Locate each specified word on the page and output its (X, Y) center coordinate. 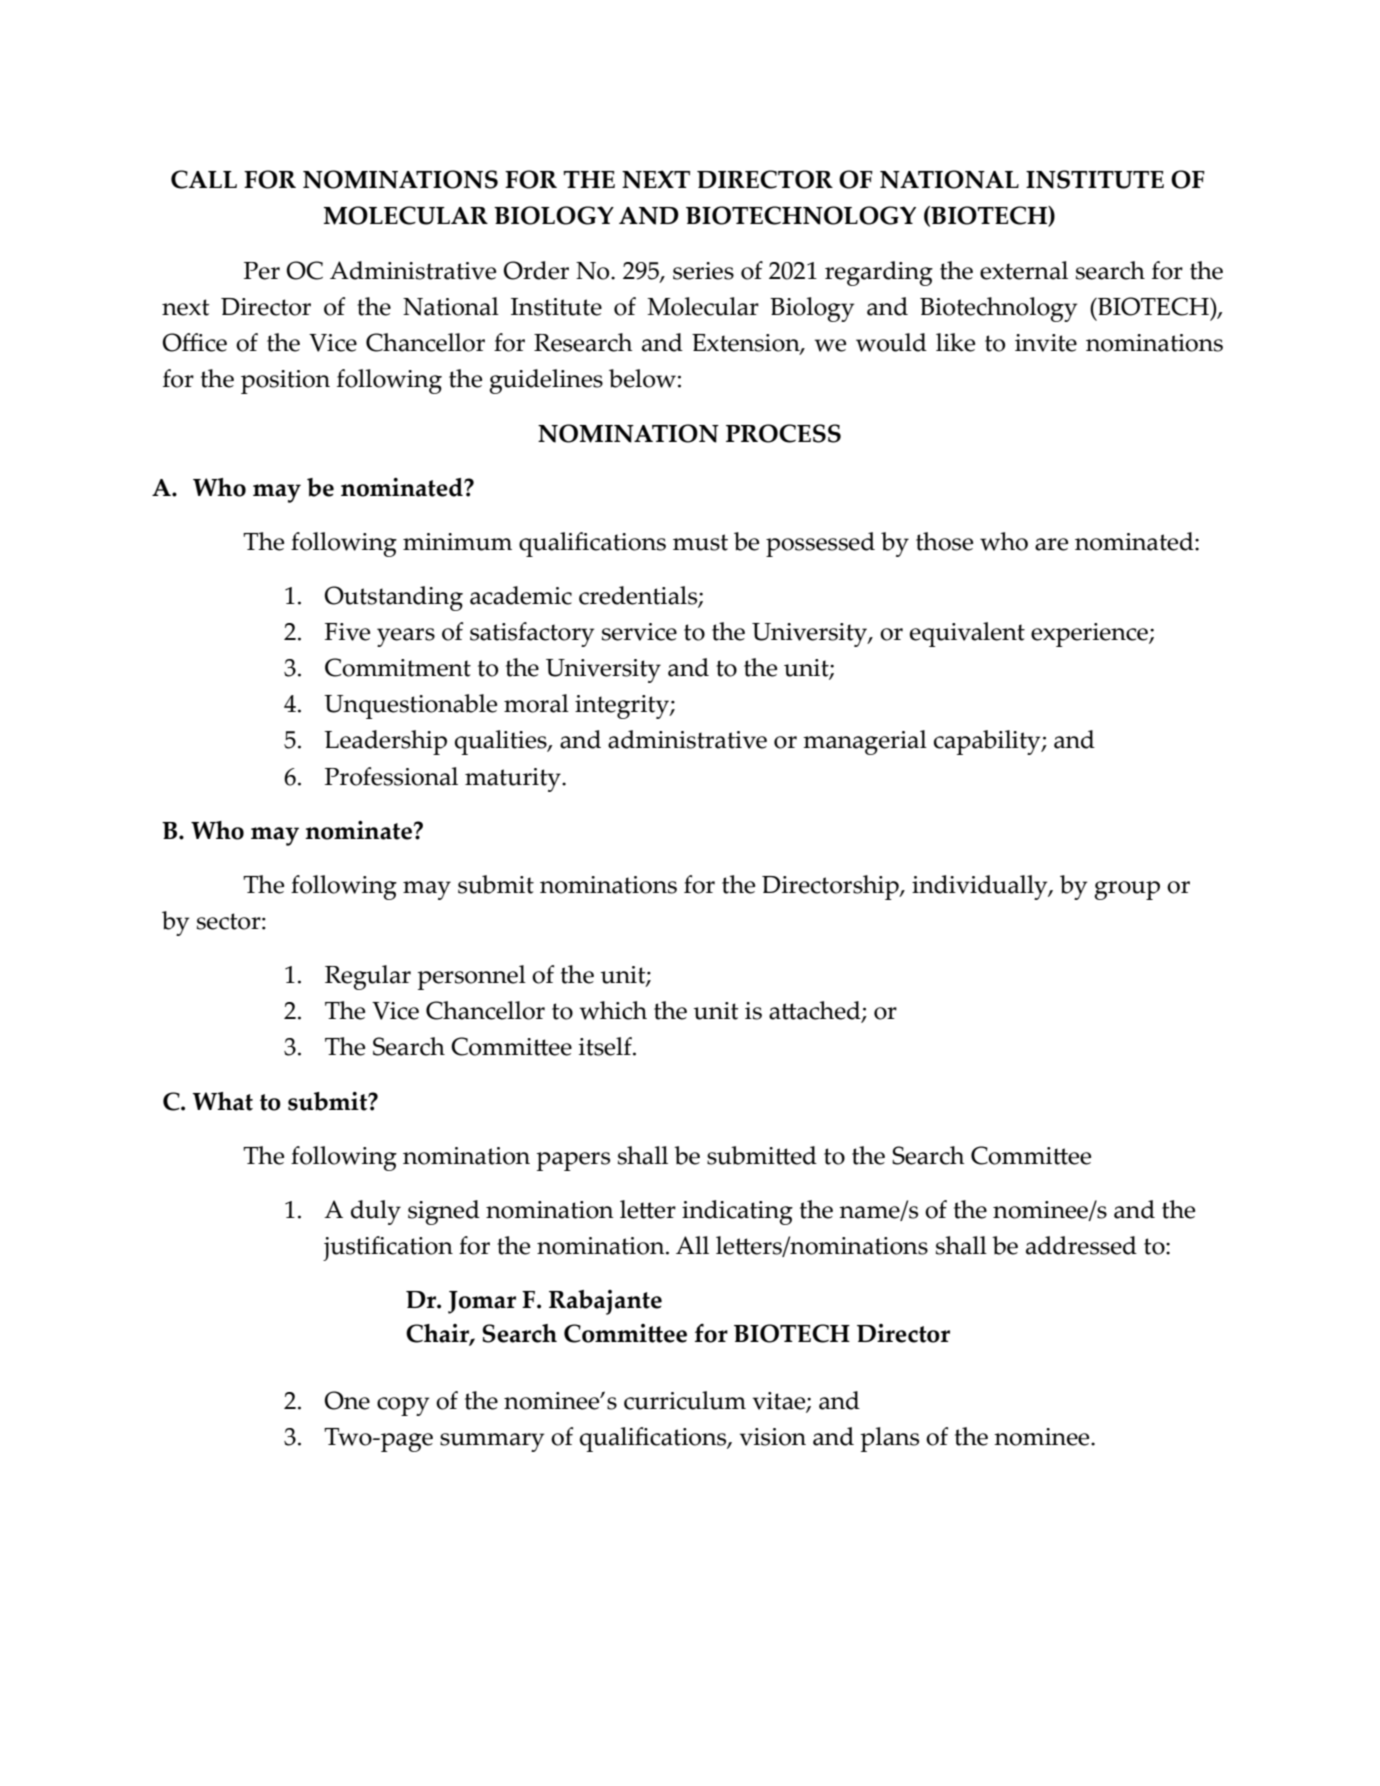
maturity (514, 780)
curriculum (685, 1400)
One (347, 1400)
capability (988, 742)
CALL (204, 179)
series (703, 271)
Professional (391, 776)
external (1024, 270)
